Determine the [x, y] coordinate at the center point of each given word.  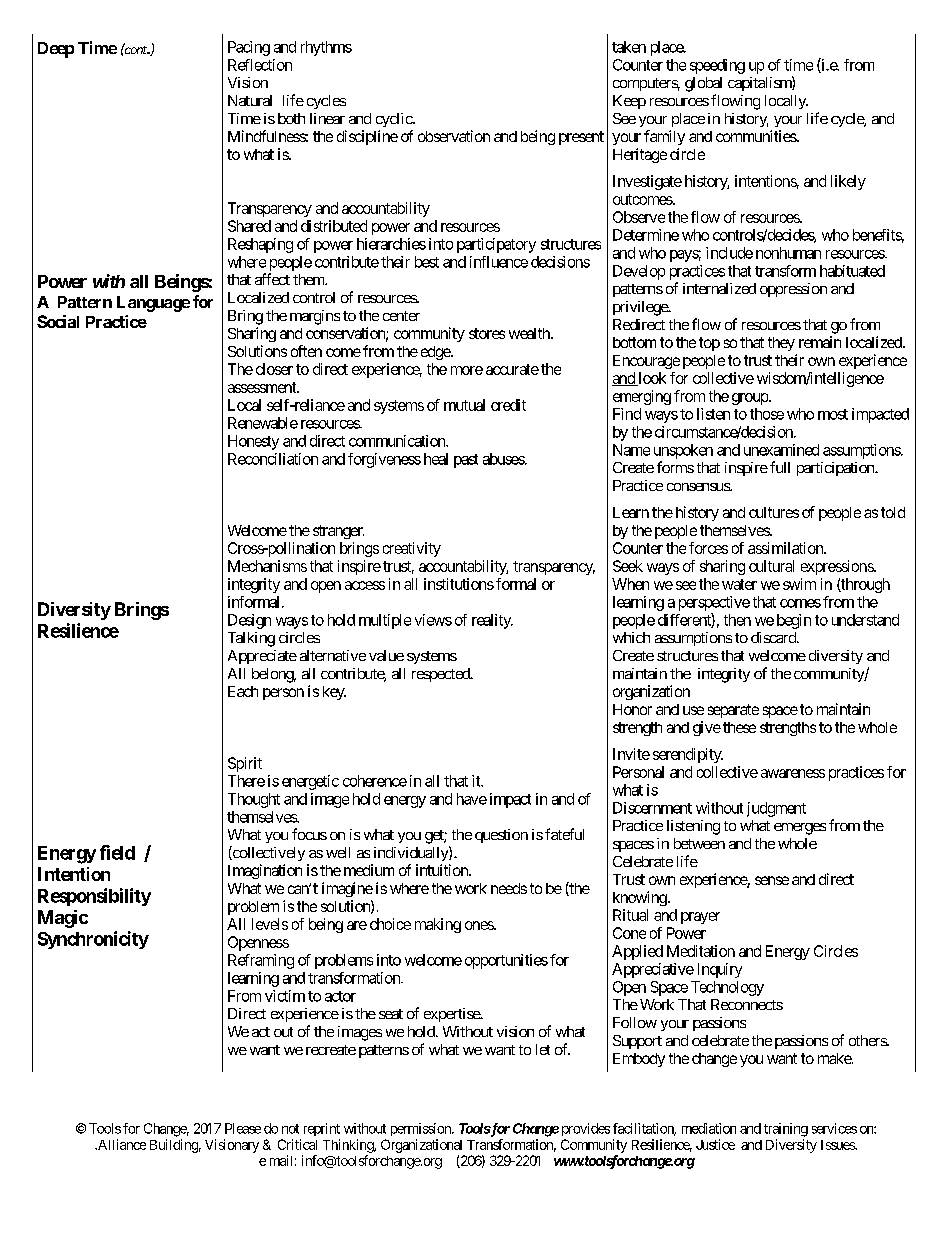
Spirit [245, 764]
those [767, 414]
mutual [464, 405]
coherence [375, 781]
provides [586, 1129]
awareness [793, 773]
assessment [263, 387]
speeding [717, 66]
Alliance [121, 1144]
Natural [250, 100]
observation [454, 136]
